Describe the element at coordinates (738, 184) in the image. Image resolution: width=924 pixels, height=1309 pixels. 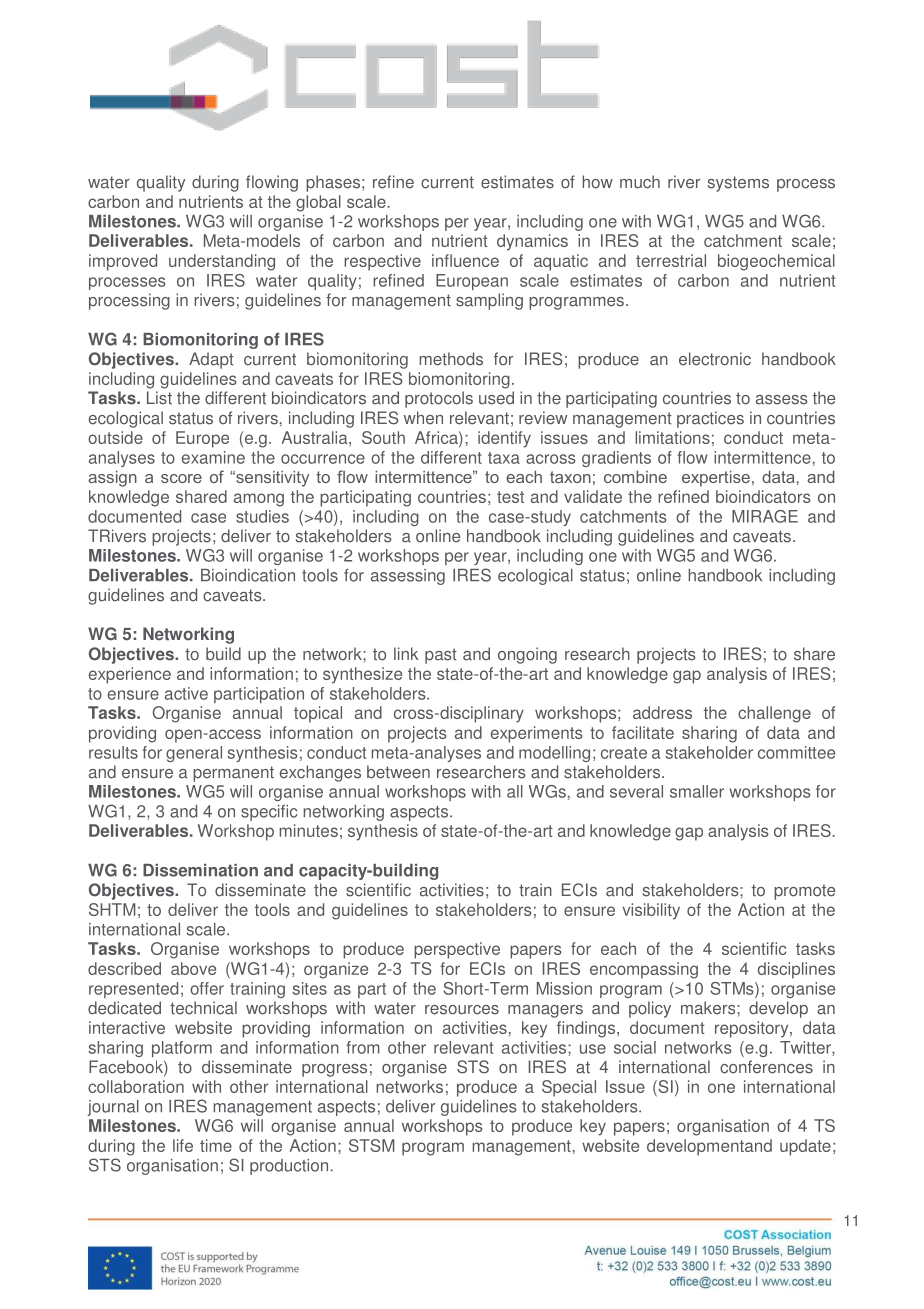
I see `systems` at that location.
